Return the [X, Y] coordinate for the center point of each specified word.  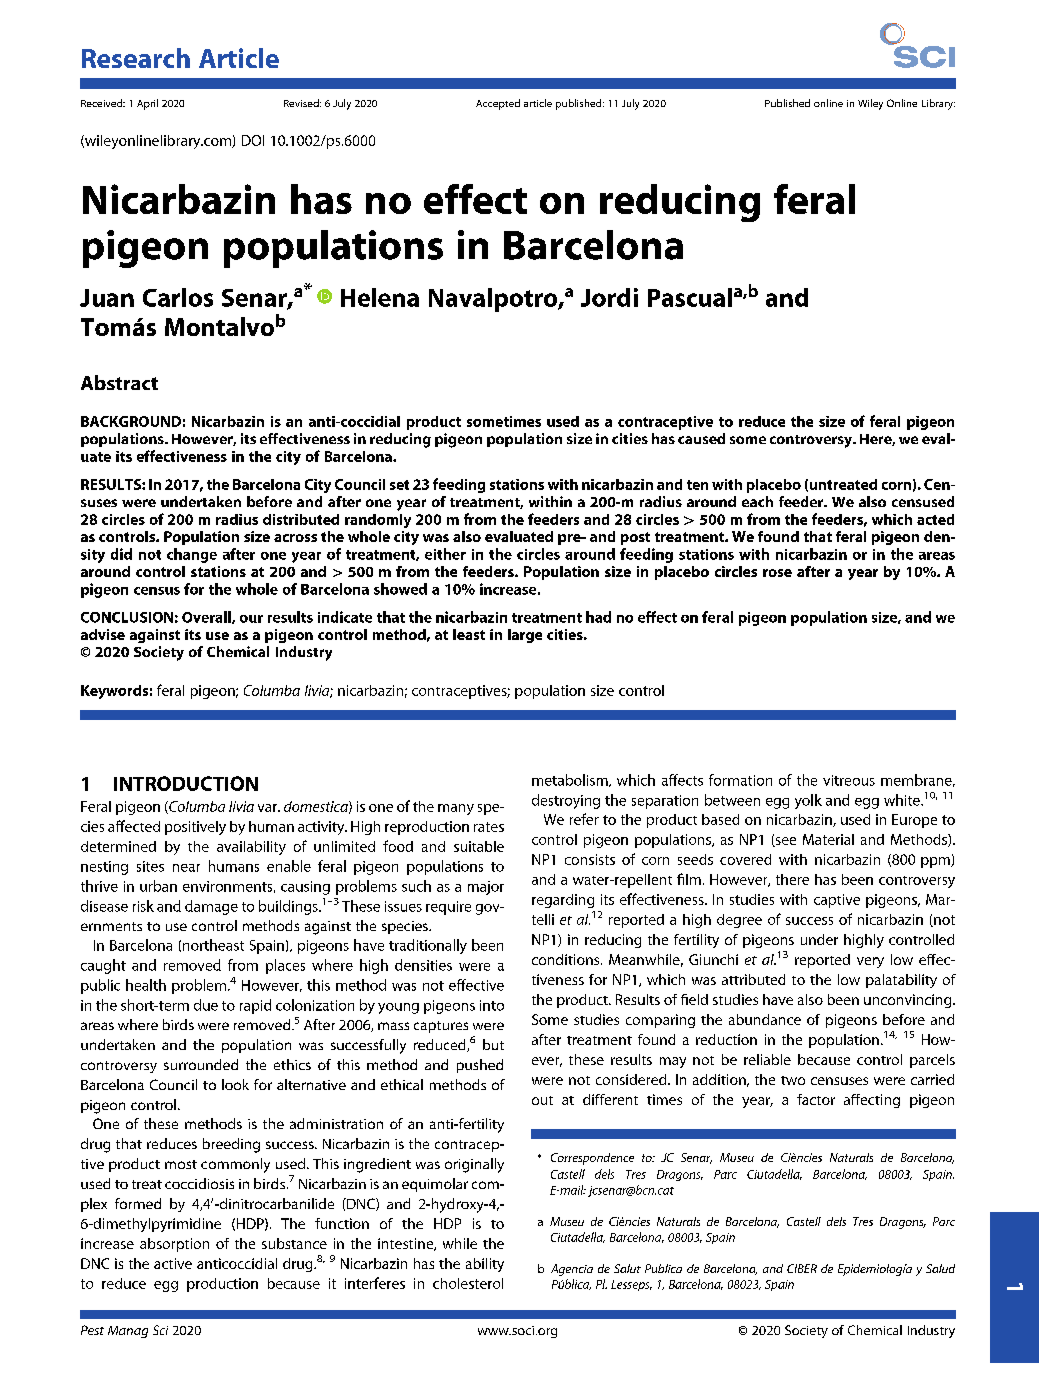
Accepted [498, 104]
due [206, 1005]
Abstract [119, 382]
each [757, 501]
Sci [160, 1330]
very [870, 962]
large [525, 636]
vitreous [849, 780]
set [399, 485]
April [147, 104]
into [492, 1005]
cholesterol [468, 1283]
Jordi [609, 297]
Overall [207, 617]
